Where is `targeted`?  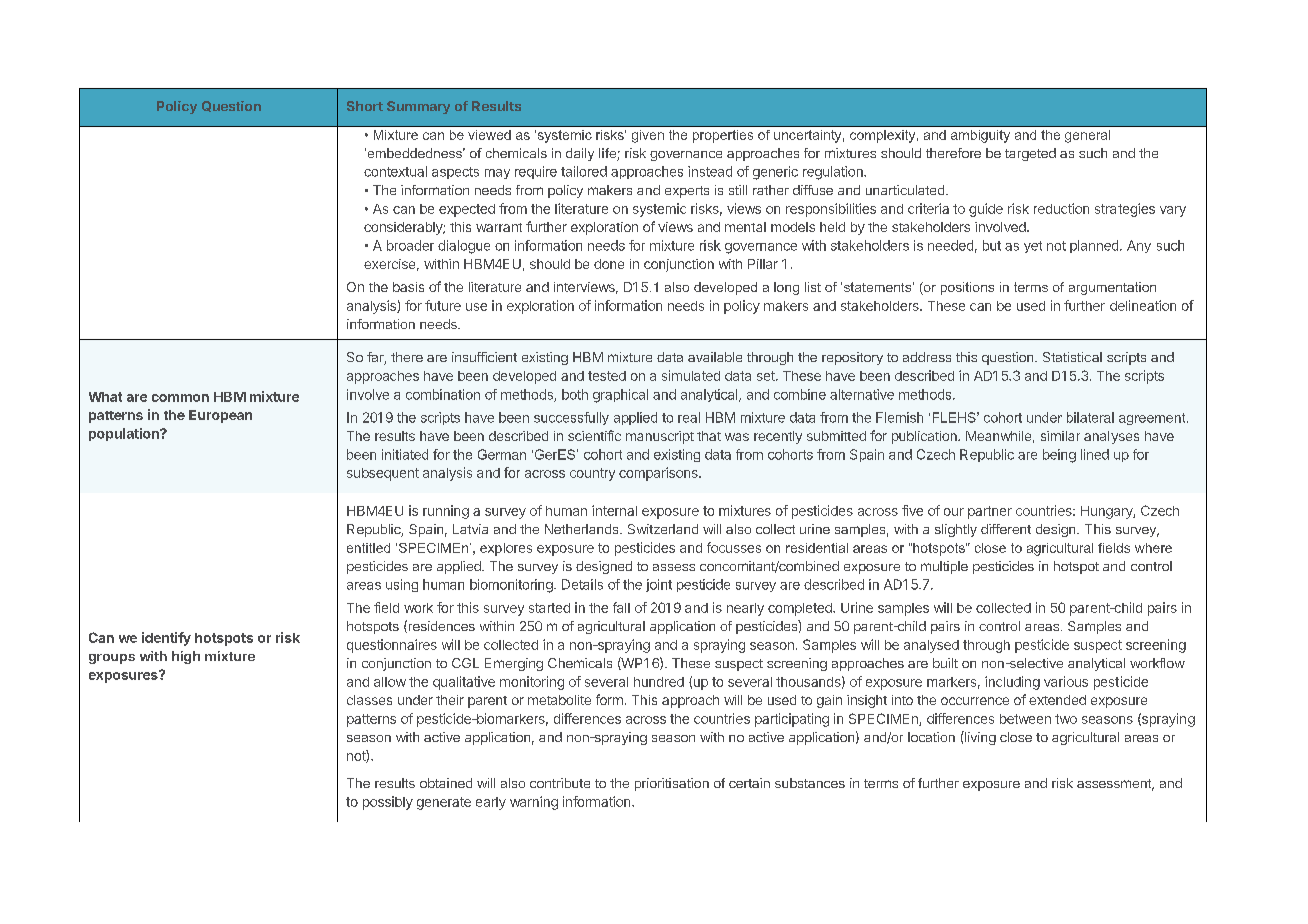 targeted is located at coordinates (1030, 154).
